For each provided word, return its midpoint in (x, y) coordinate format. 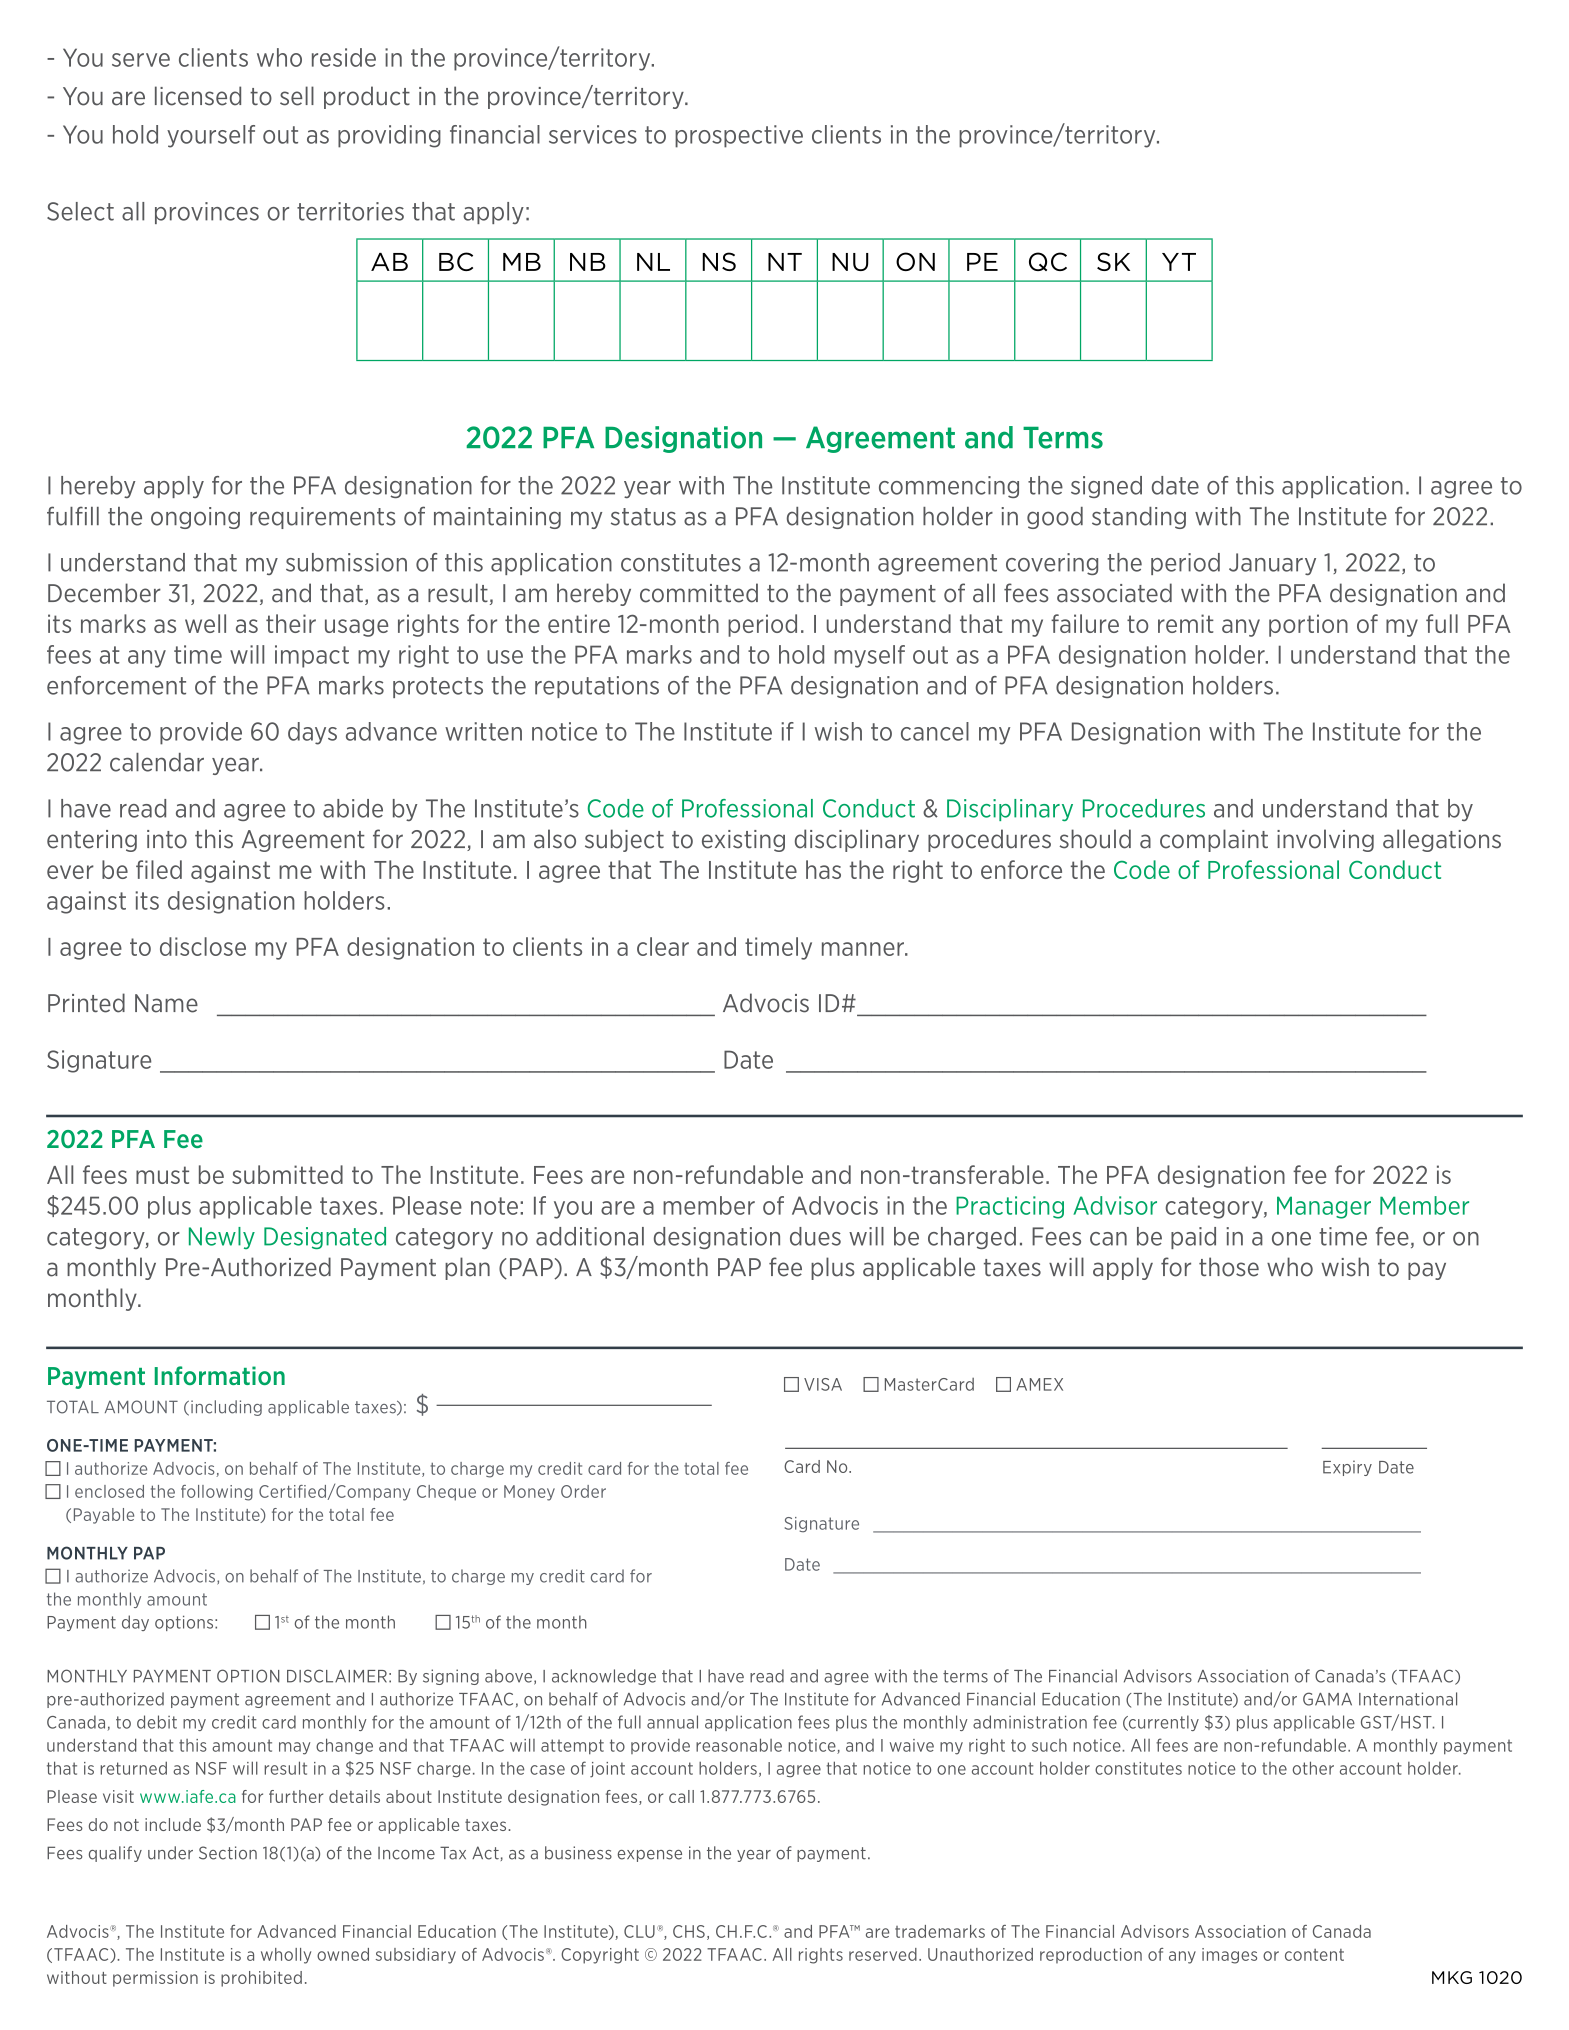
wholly (286, 1956)
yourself (211, 136)
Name (166, 1003)
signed (1106, 487)
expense (650, 1856)
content (1314, 1955)
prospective (739, 136)
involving (1325, 840)
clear (663, 946)
